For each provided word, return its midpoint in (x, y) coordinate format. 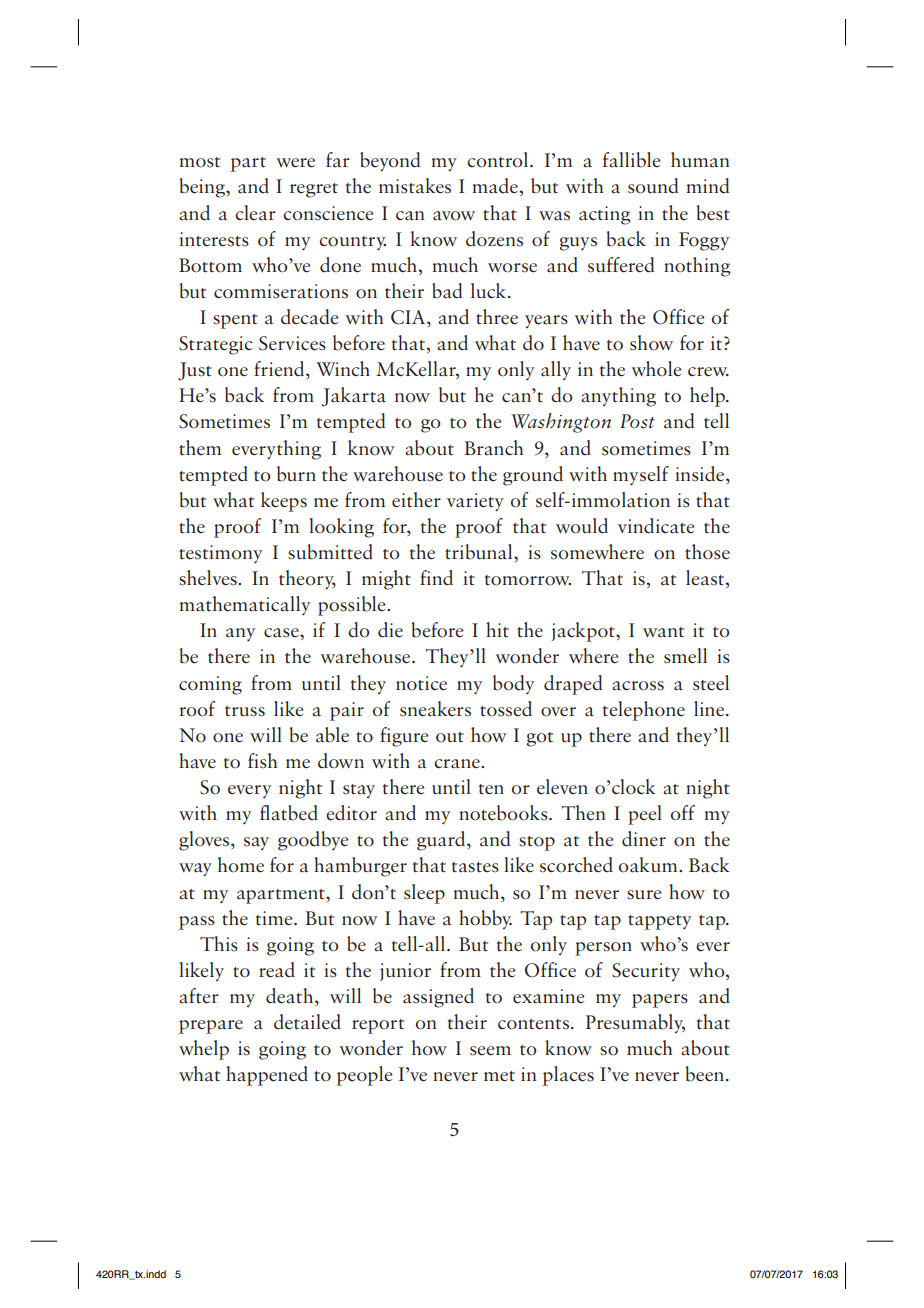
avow (454, 216)
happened (267, 1076)
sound (653, 186)
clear (255, 213)
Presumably (635, 1023)
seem (490, 1051)
